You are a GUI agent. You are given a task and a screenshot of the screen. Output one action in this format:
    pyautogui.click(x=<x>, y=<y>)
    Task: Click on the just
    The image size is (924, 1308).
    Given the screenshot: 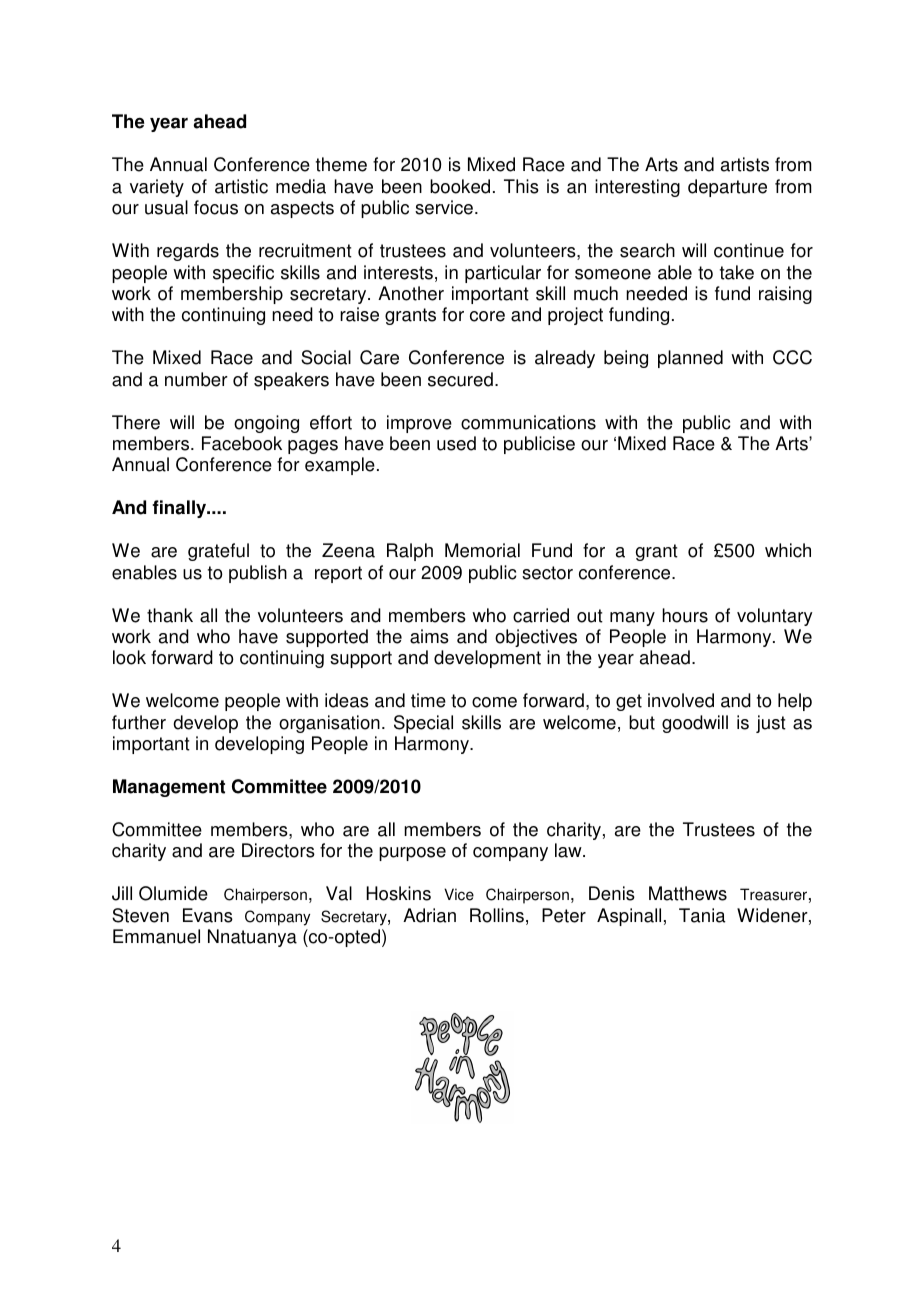 What is the action you would take?
    pyautogui.click(x=771, y=724)
